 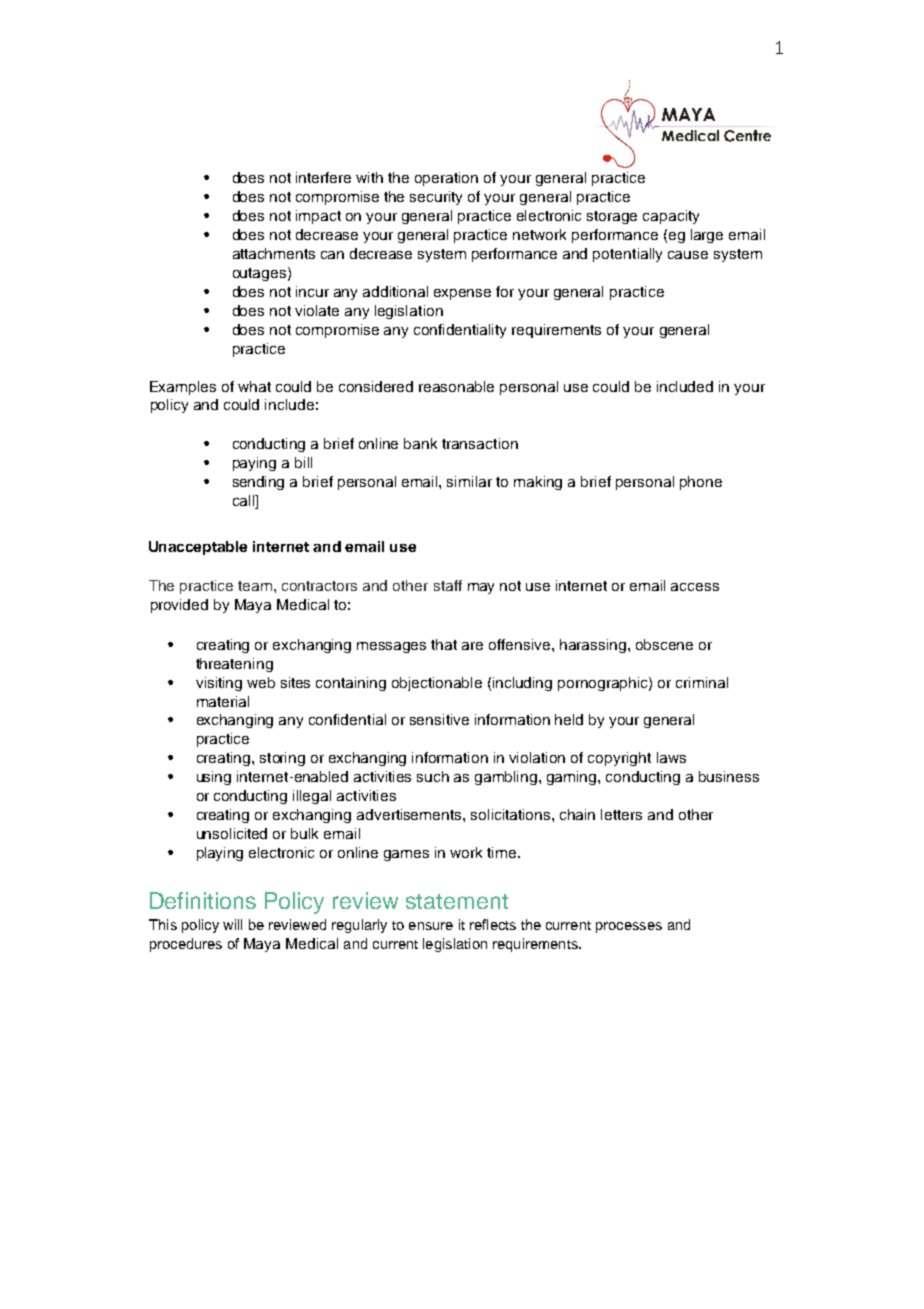 What do you see at coordinates (695, 587) in the screenshot?
I see `access` at bounding box center [695, 587].
